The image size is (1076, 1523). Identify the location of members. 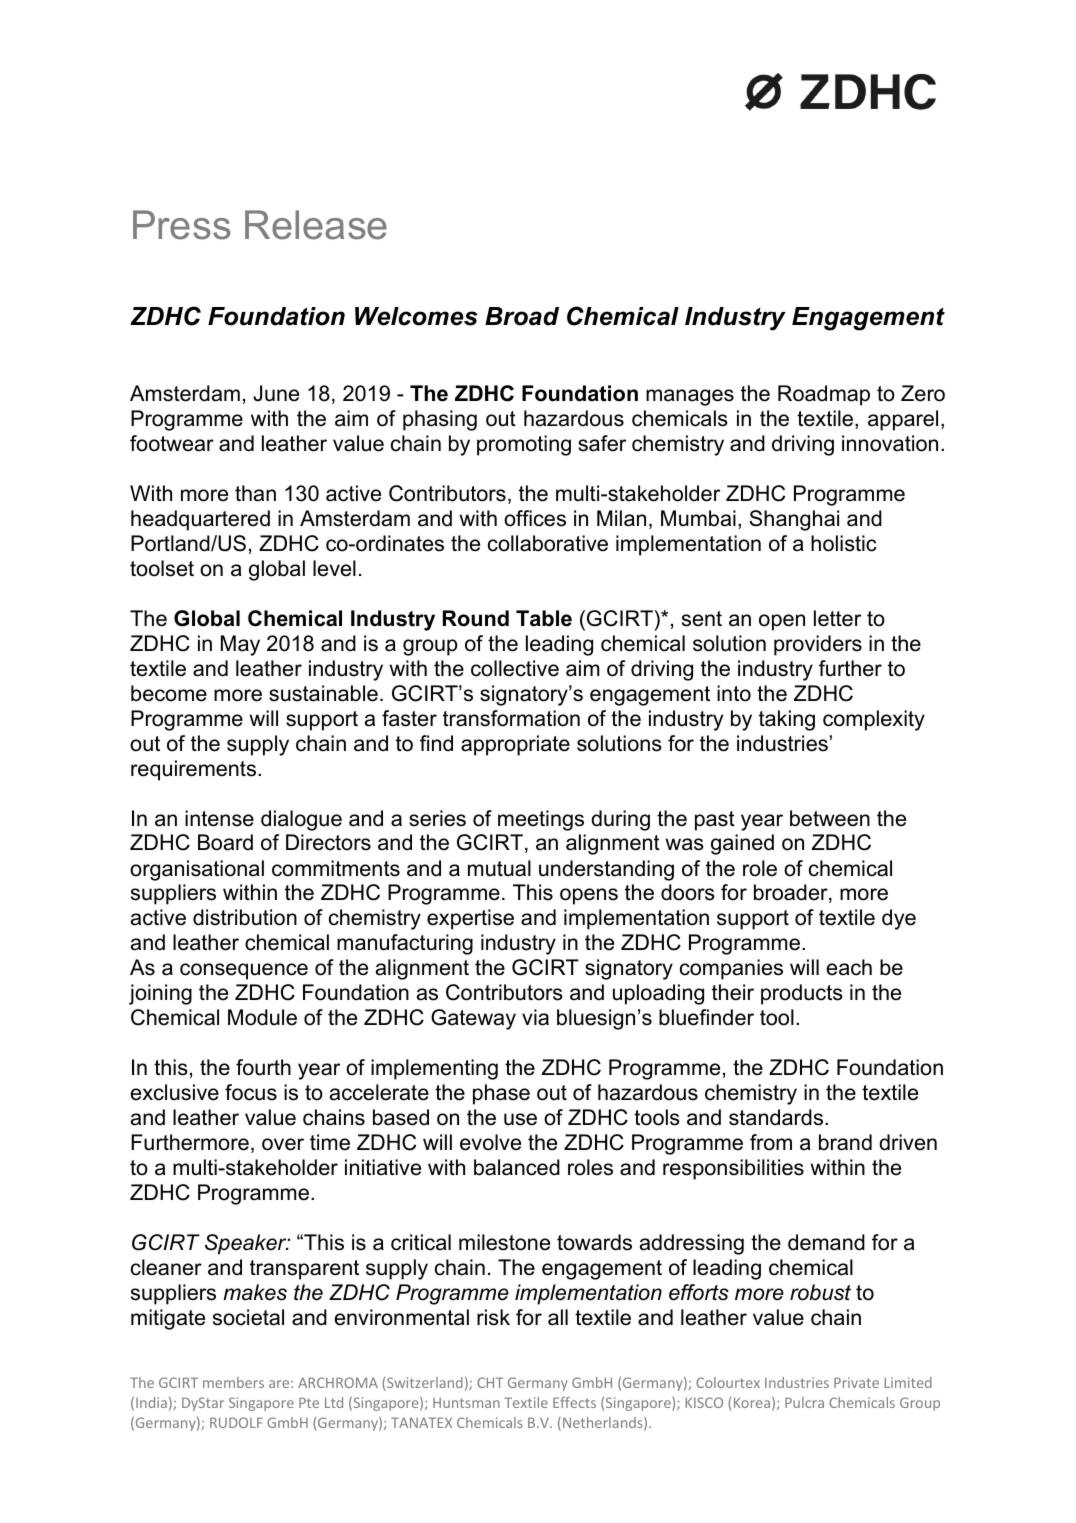
(233, 1382).
